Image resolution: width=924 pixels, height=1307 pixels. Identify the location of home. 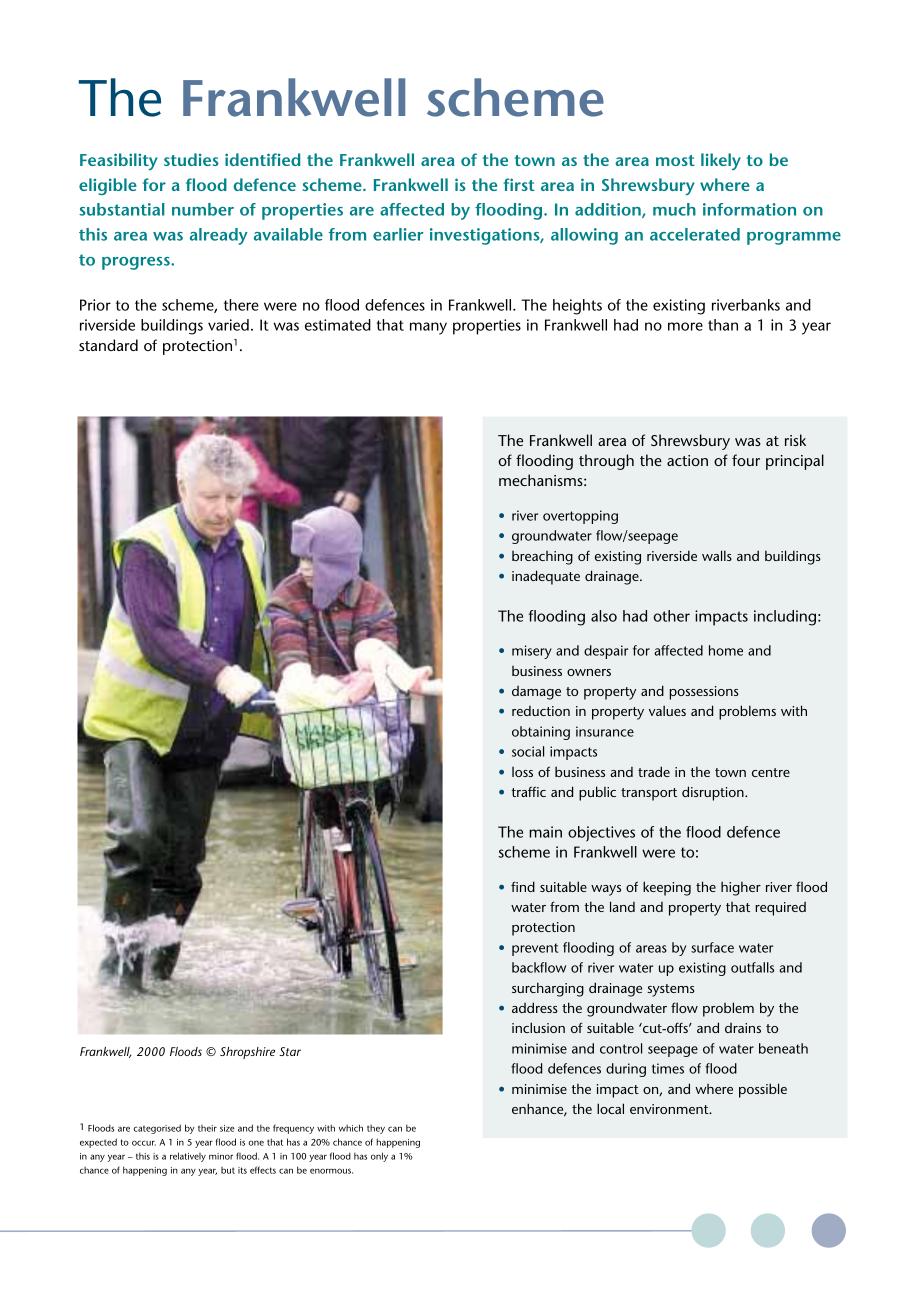
(726, 650).
